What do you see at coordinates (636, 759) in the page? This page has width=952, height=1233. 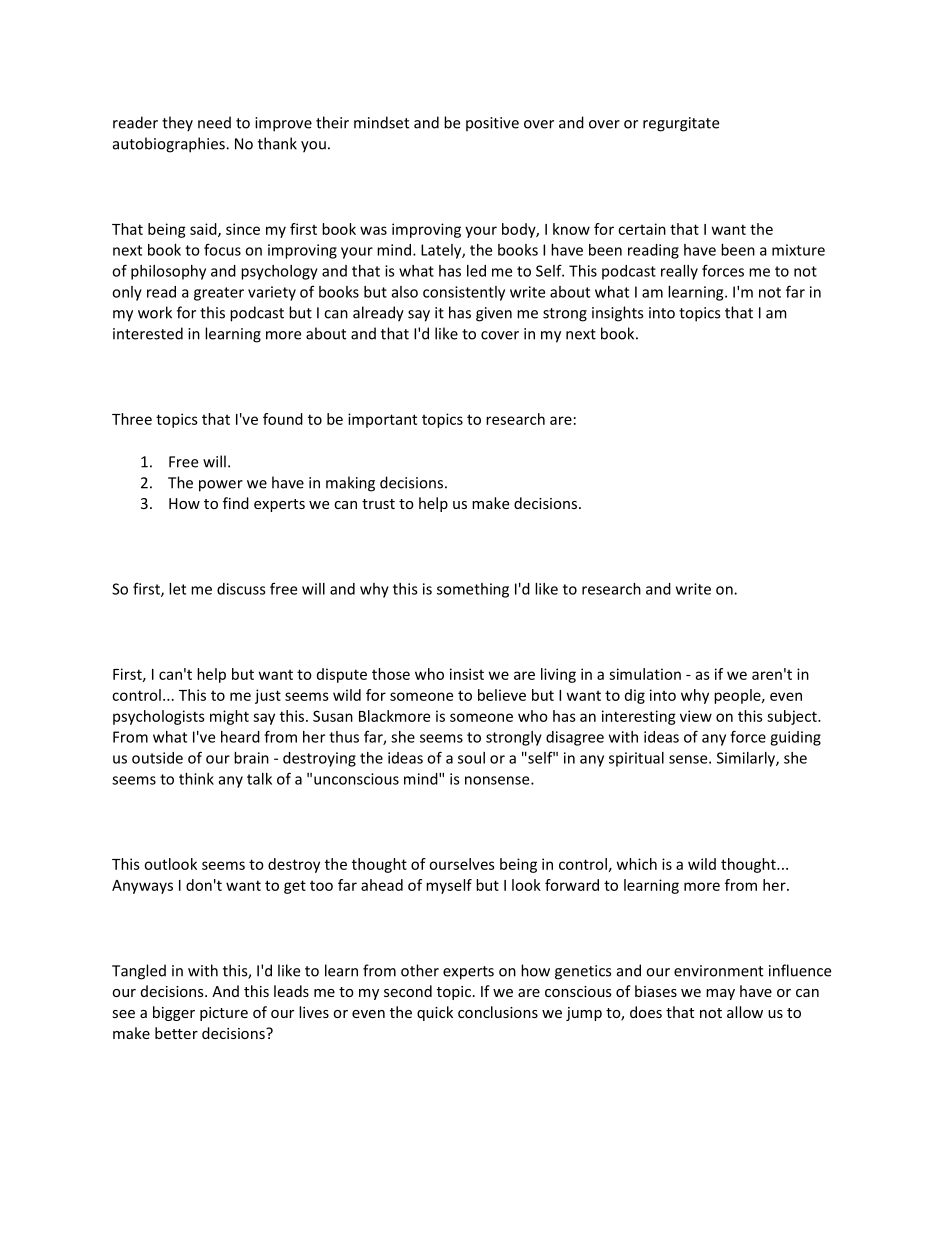 I see `spiritual` at bounding box center [636, 759].
